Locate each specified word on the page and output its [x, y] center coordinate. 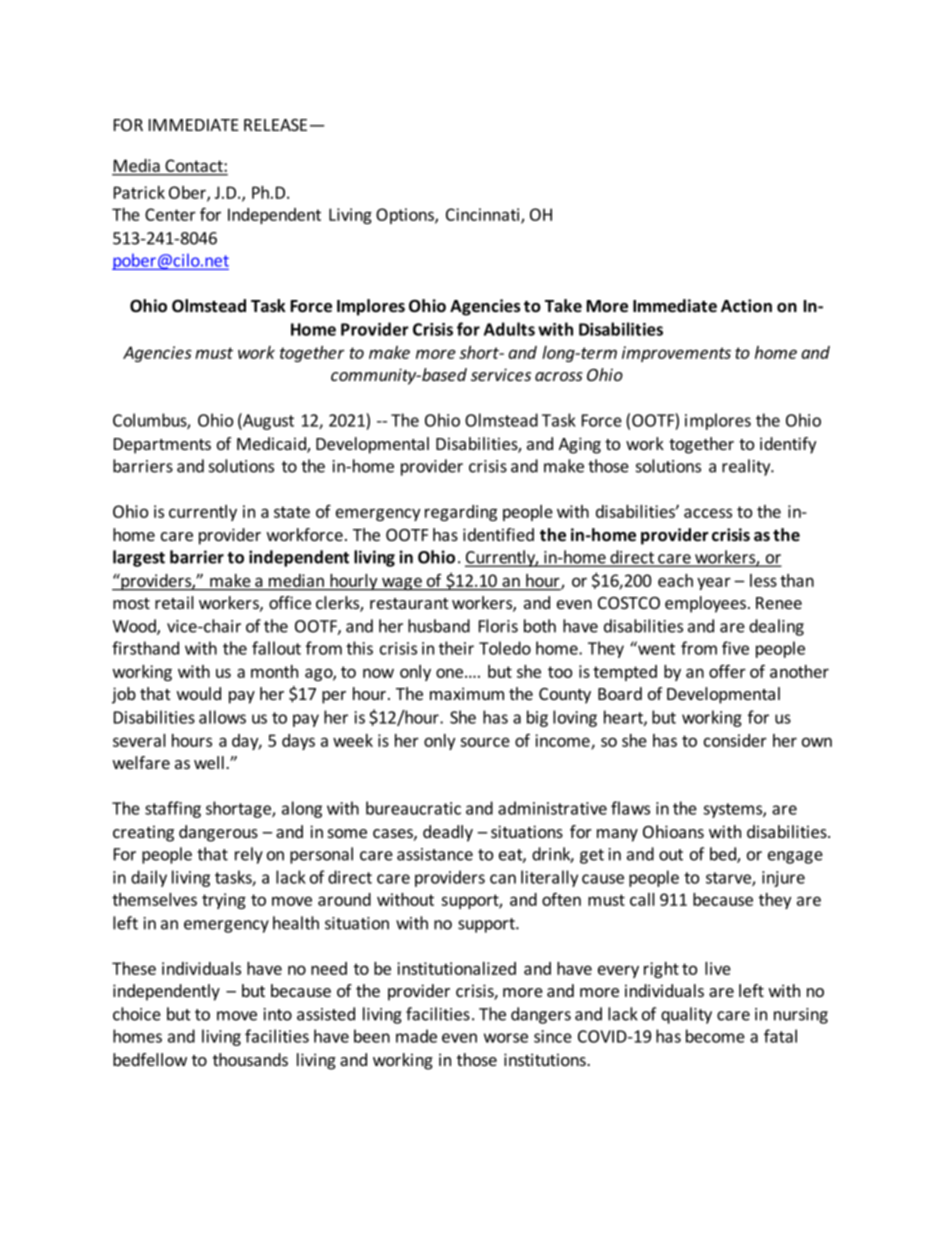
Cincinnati [484, 215]
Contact [194, 165]
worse [506, 1038]
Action [746, 306]
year [714, 583]
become [715, 1036]
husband [439, 626]
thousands [250, 1059]
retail [174, 602]
